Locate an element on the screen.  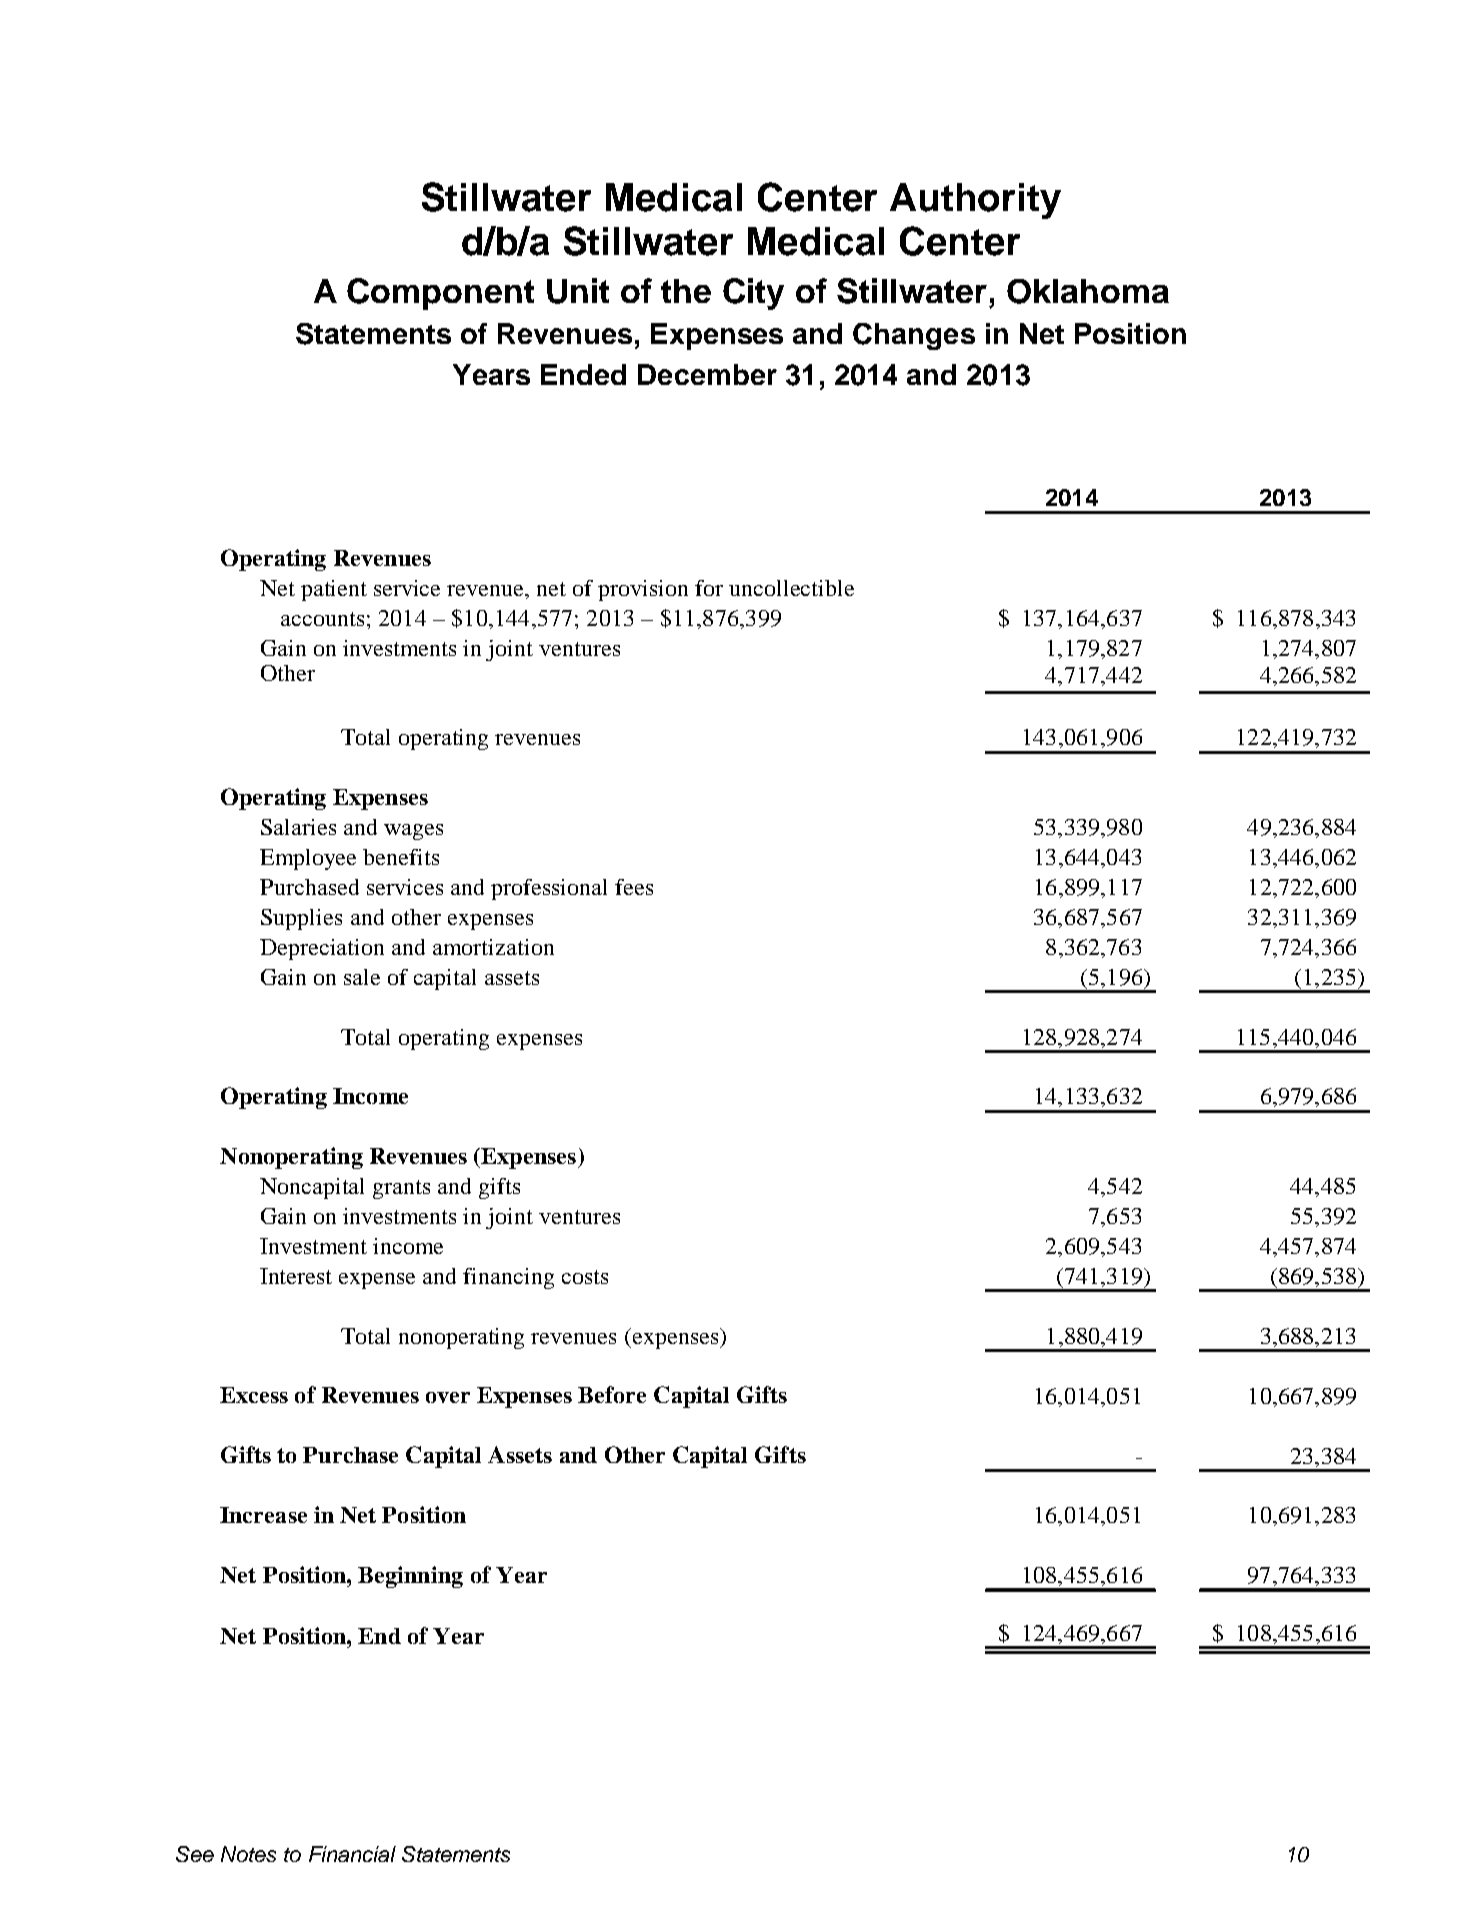
Financial is located at coordinates (352, 1854).
